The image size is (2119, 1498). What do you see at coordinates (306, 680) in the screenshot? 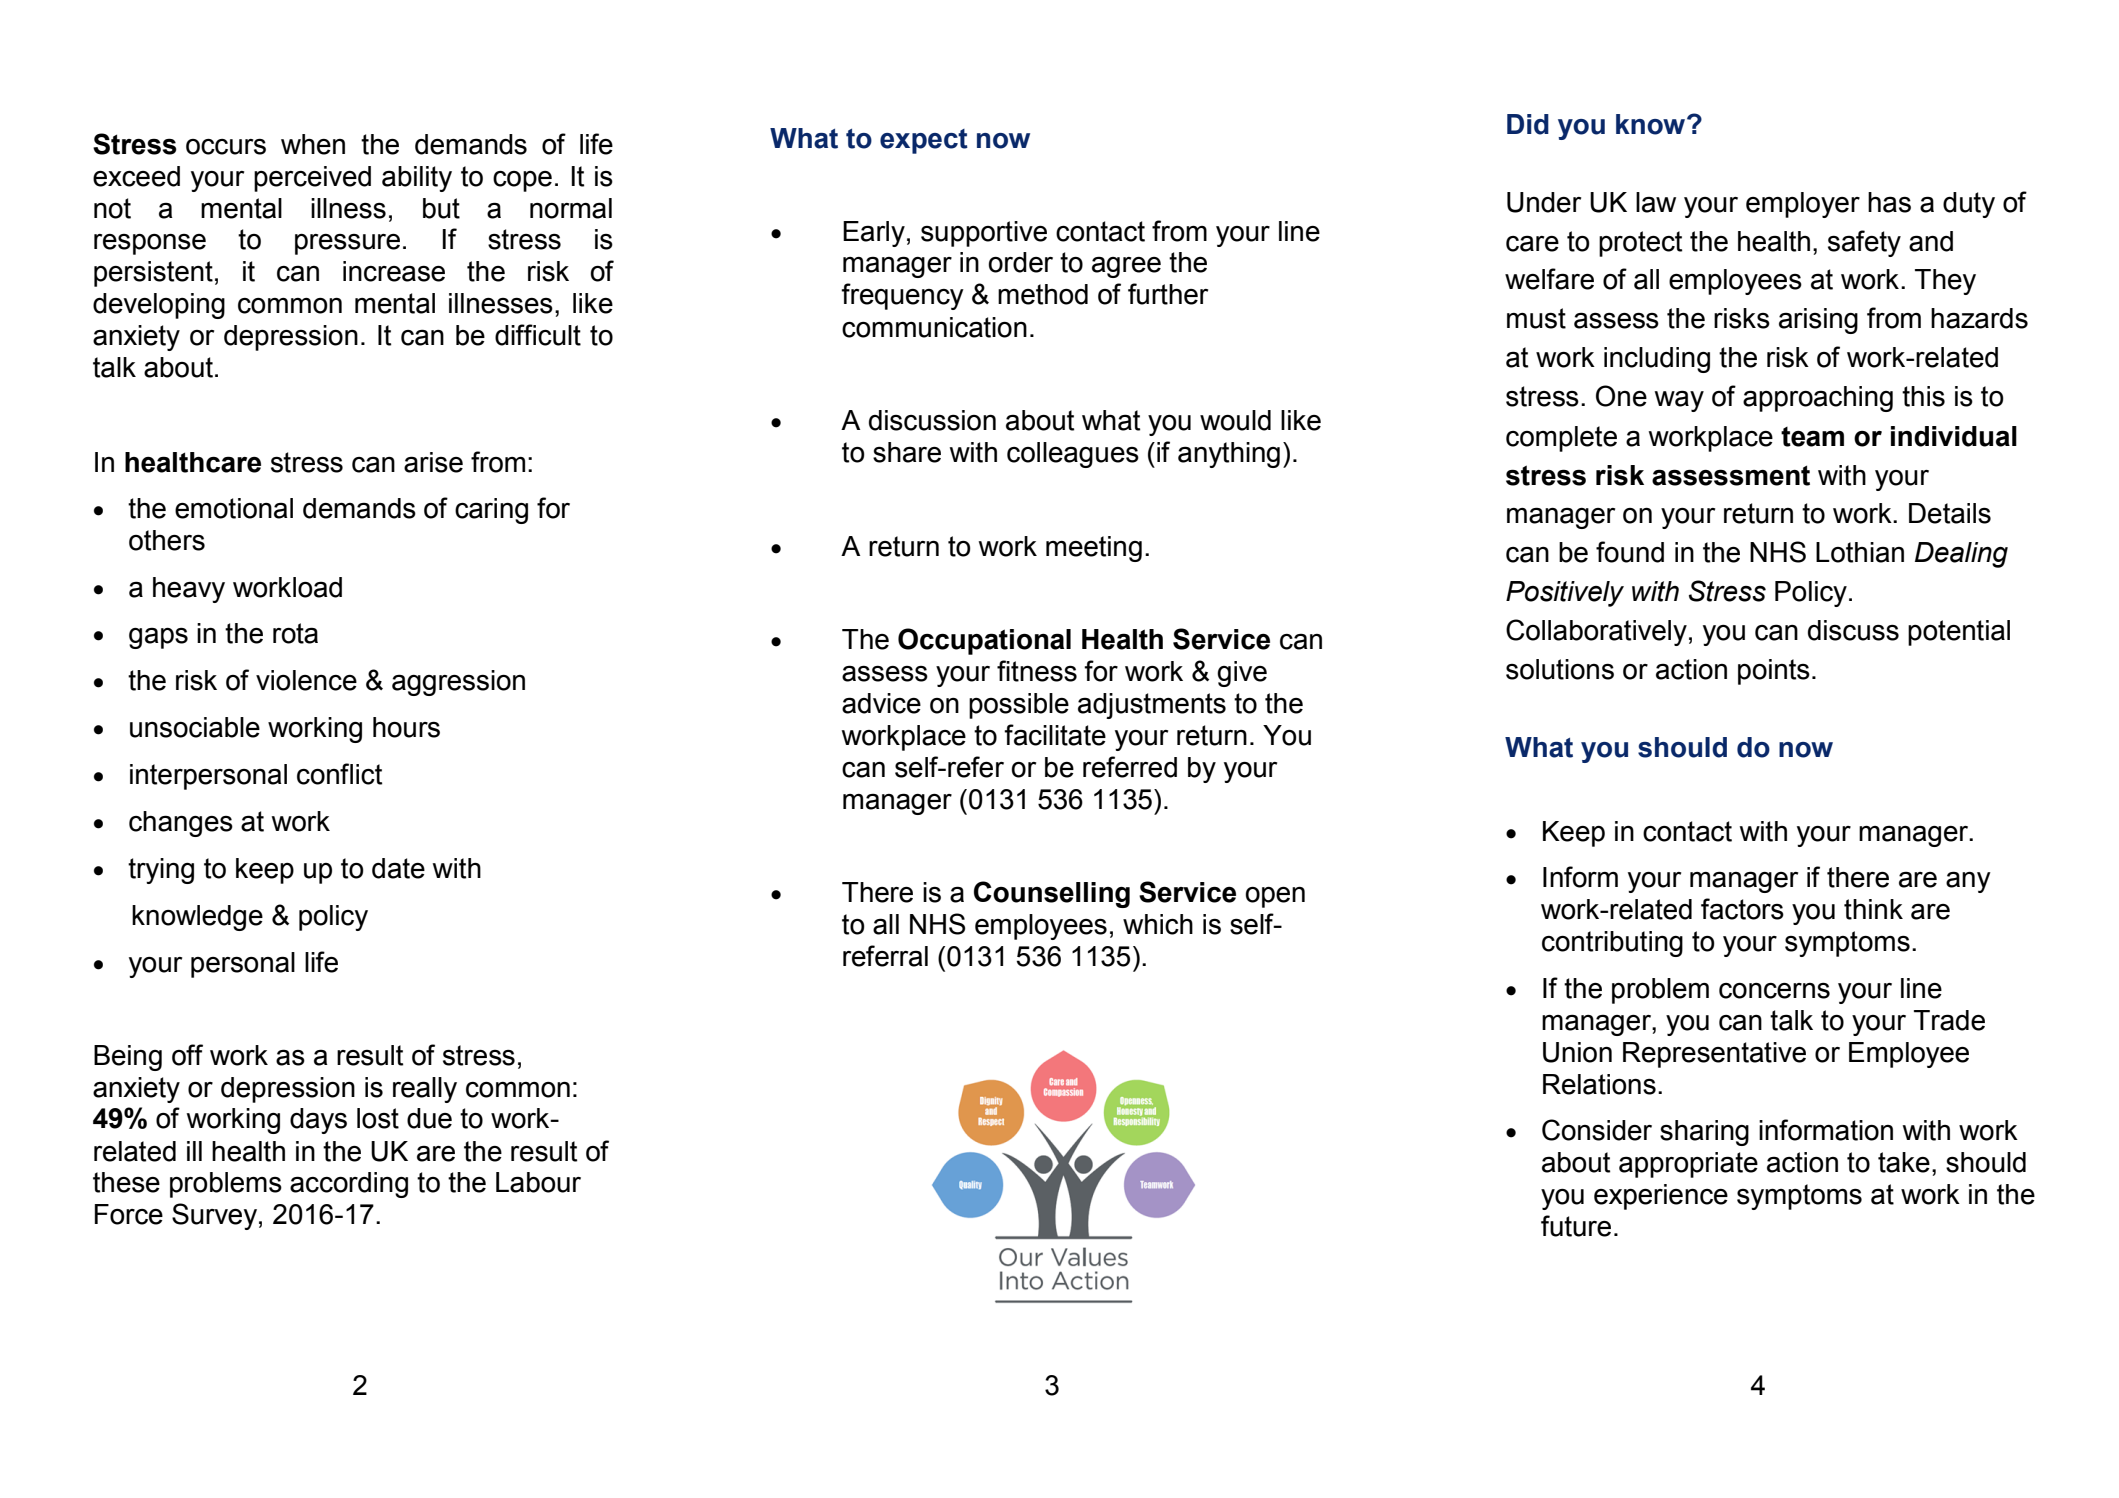
I see `violence` at bounding box center [306, 680].
